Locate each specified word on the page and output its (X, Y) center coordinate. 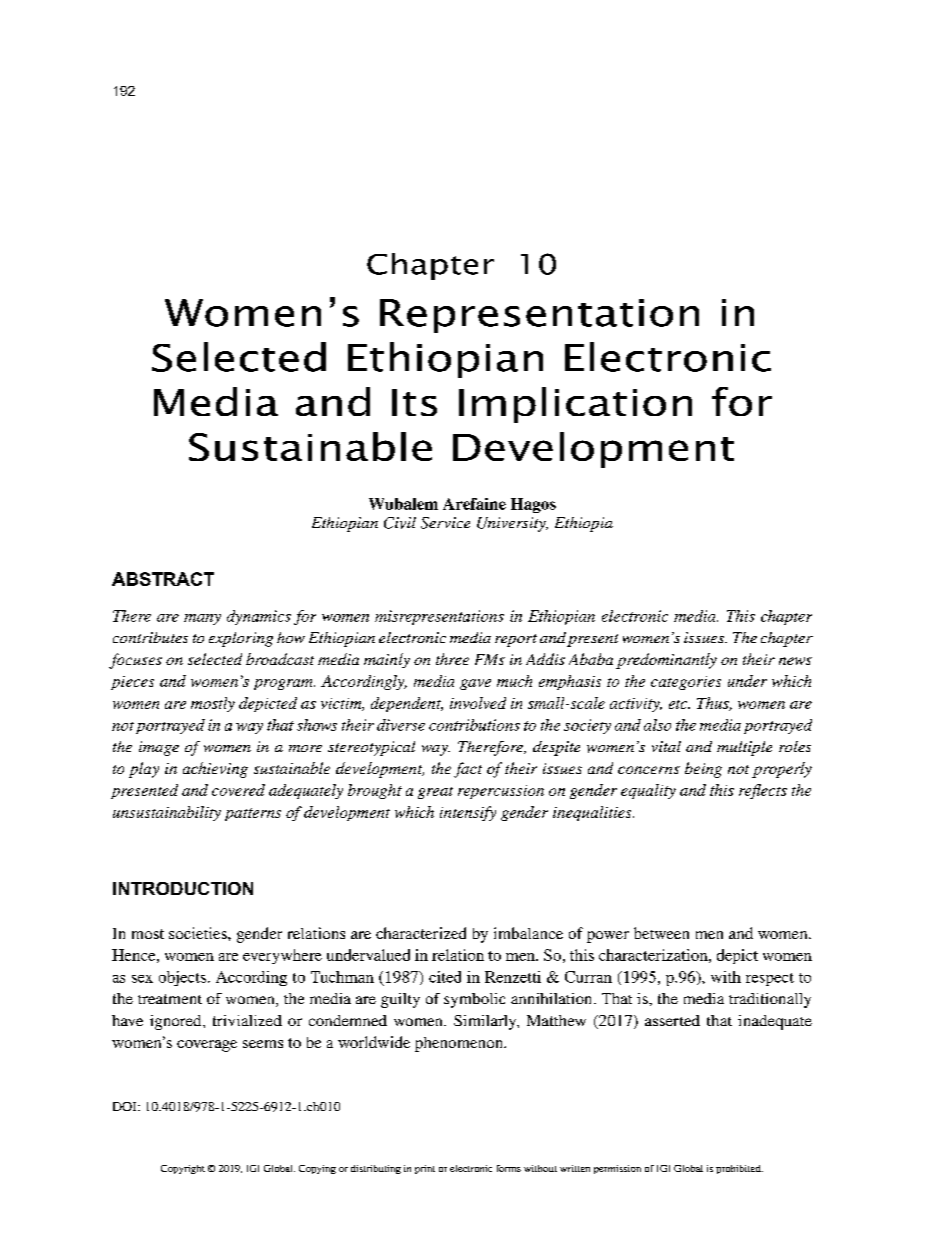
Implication (575, 405)
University (512, 524)
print (425, 1169)
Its (414, 402)
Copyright (183, 1169)
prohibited (739, 1169)
